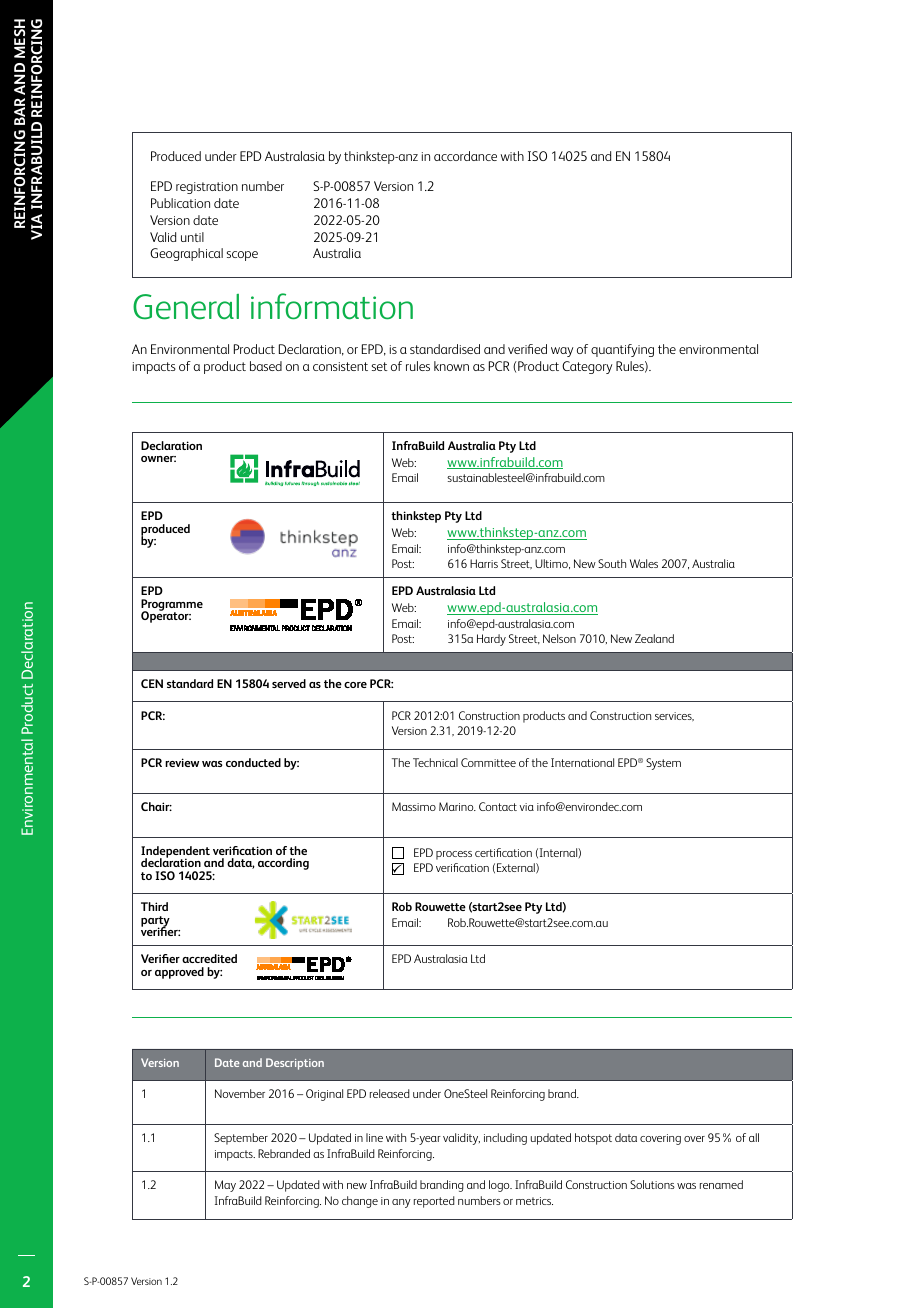  I want to click on process, so click(454, 855).
